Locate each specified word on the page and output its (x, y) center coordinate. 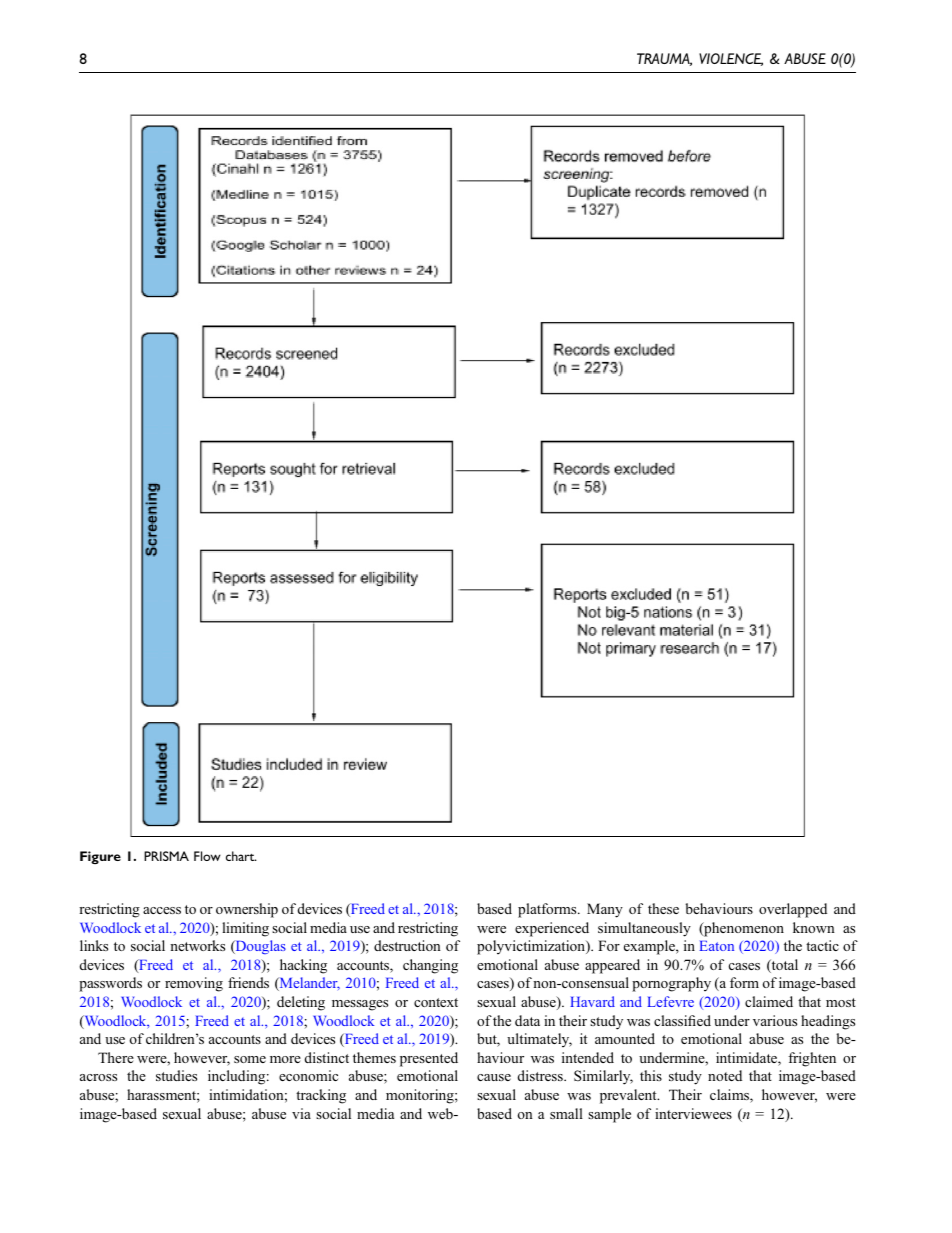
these (663, 908)
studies (176, 1075)
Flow (207, 856)
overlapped (793, 910)
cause (494, 1077)
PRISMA (166, 856)
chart (241, 856)
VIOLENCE (731, 59)
